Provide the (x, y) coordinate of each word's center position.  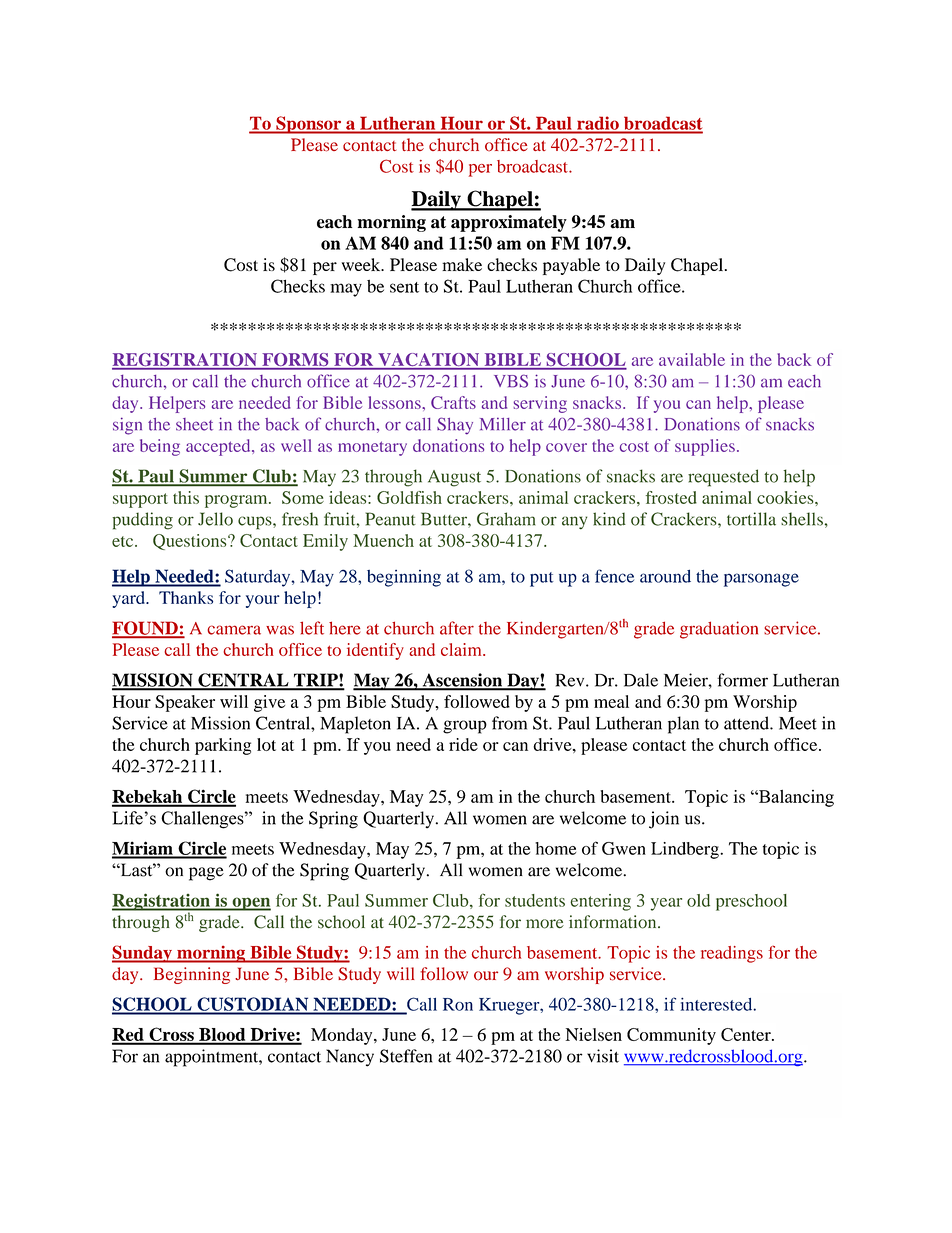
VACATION (429, 361)
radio (598, 124)
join (664, 820)
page (206, 874)
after (457, 628)
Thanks (186, 597)
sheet (194, 424)
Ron (458, 1004)
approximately (509, 223)
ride (463, 744)
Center (747, 1034)
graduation (719, 630)
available (692, 359)
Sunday (143, 954)
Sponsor (309, 125)
